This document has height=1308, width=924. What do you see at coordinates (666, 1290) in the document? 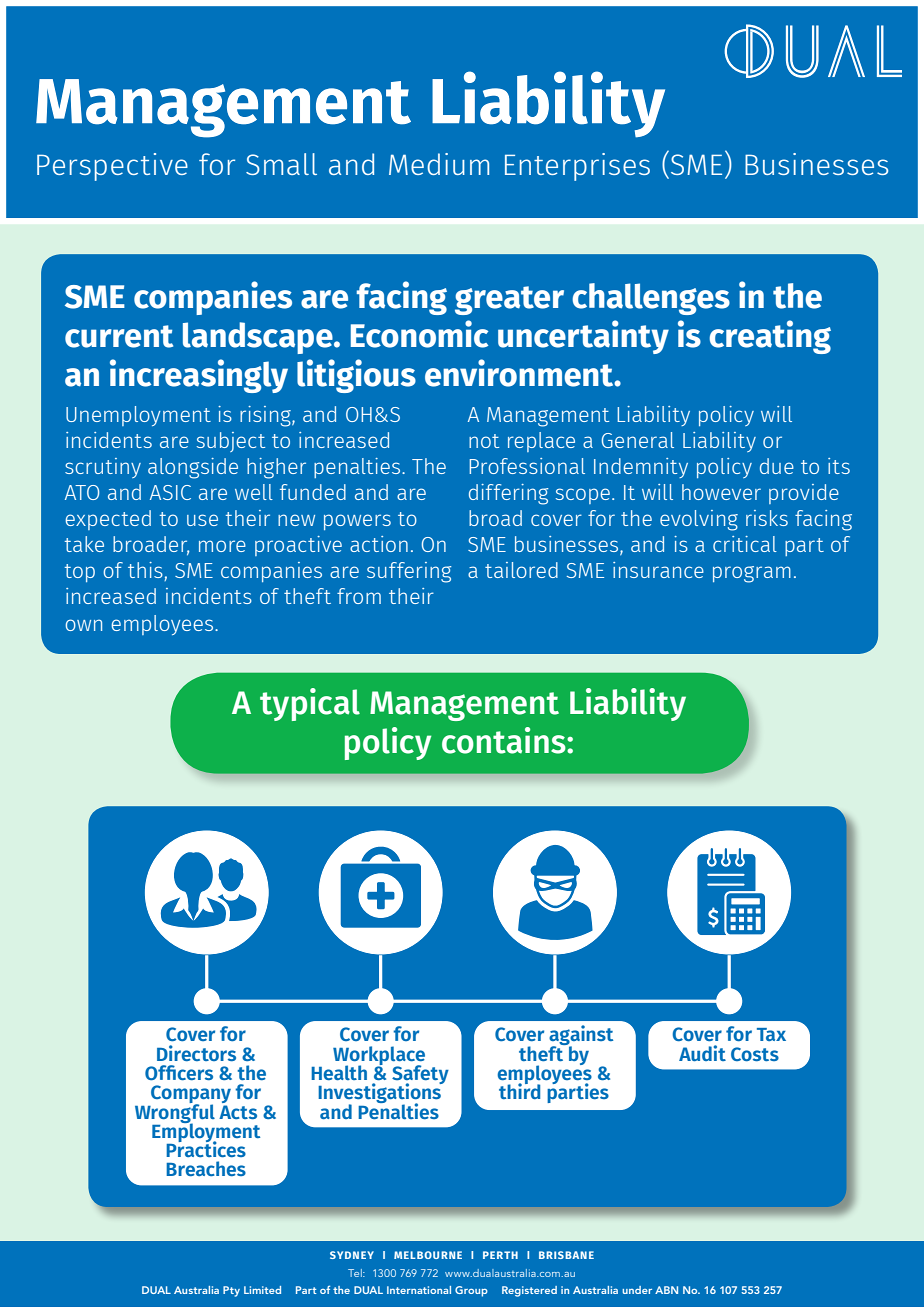
I see `ABN` at bounding box center [666, 1290].
